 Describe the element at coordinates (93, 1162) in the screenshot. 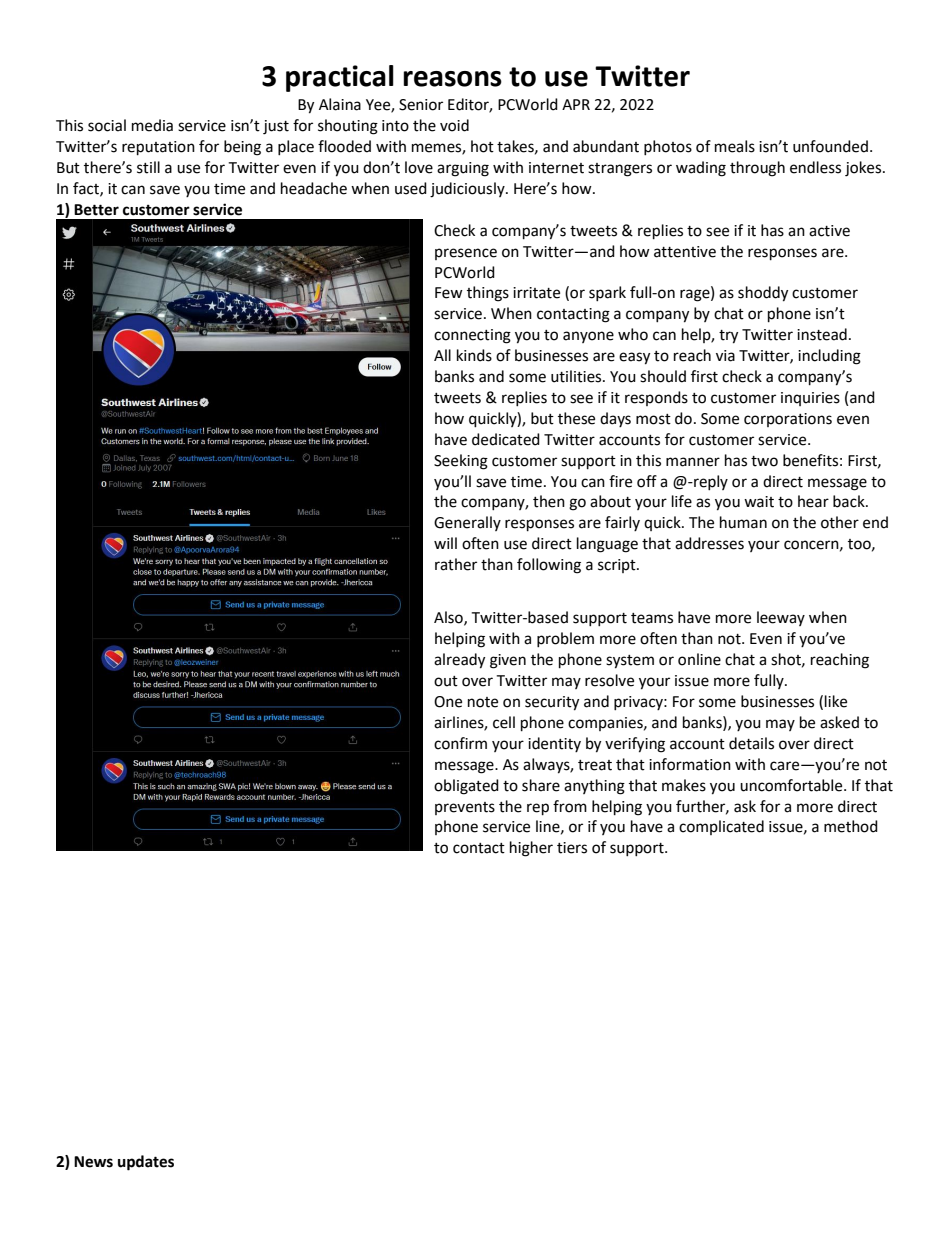

I see `News` at that location.
